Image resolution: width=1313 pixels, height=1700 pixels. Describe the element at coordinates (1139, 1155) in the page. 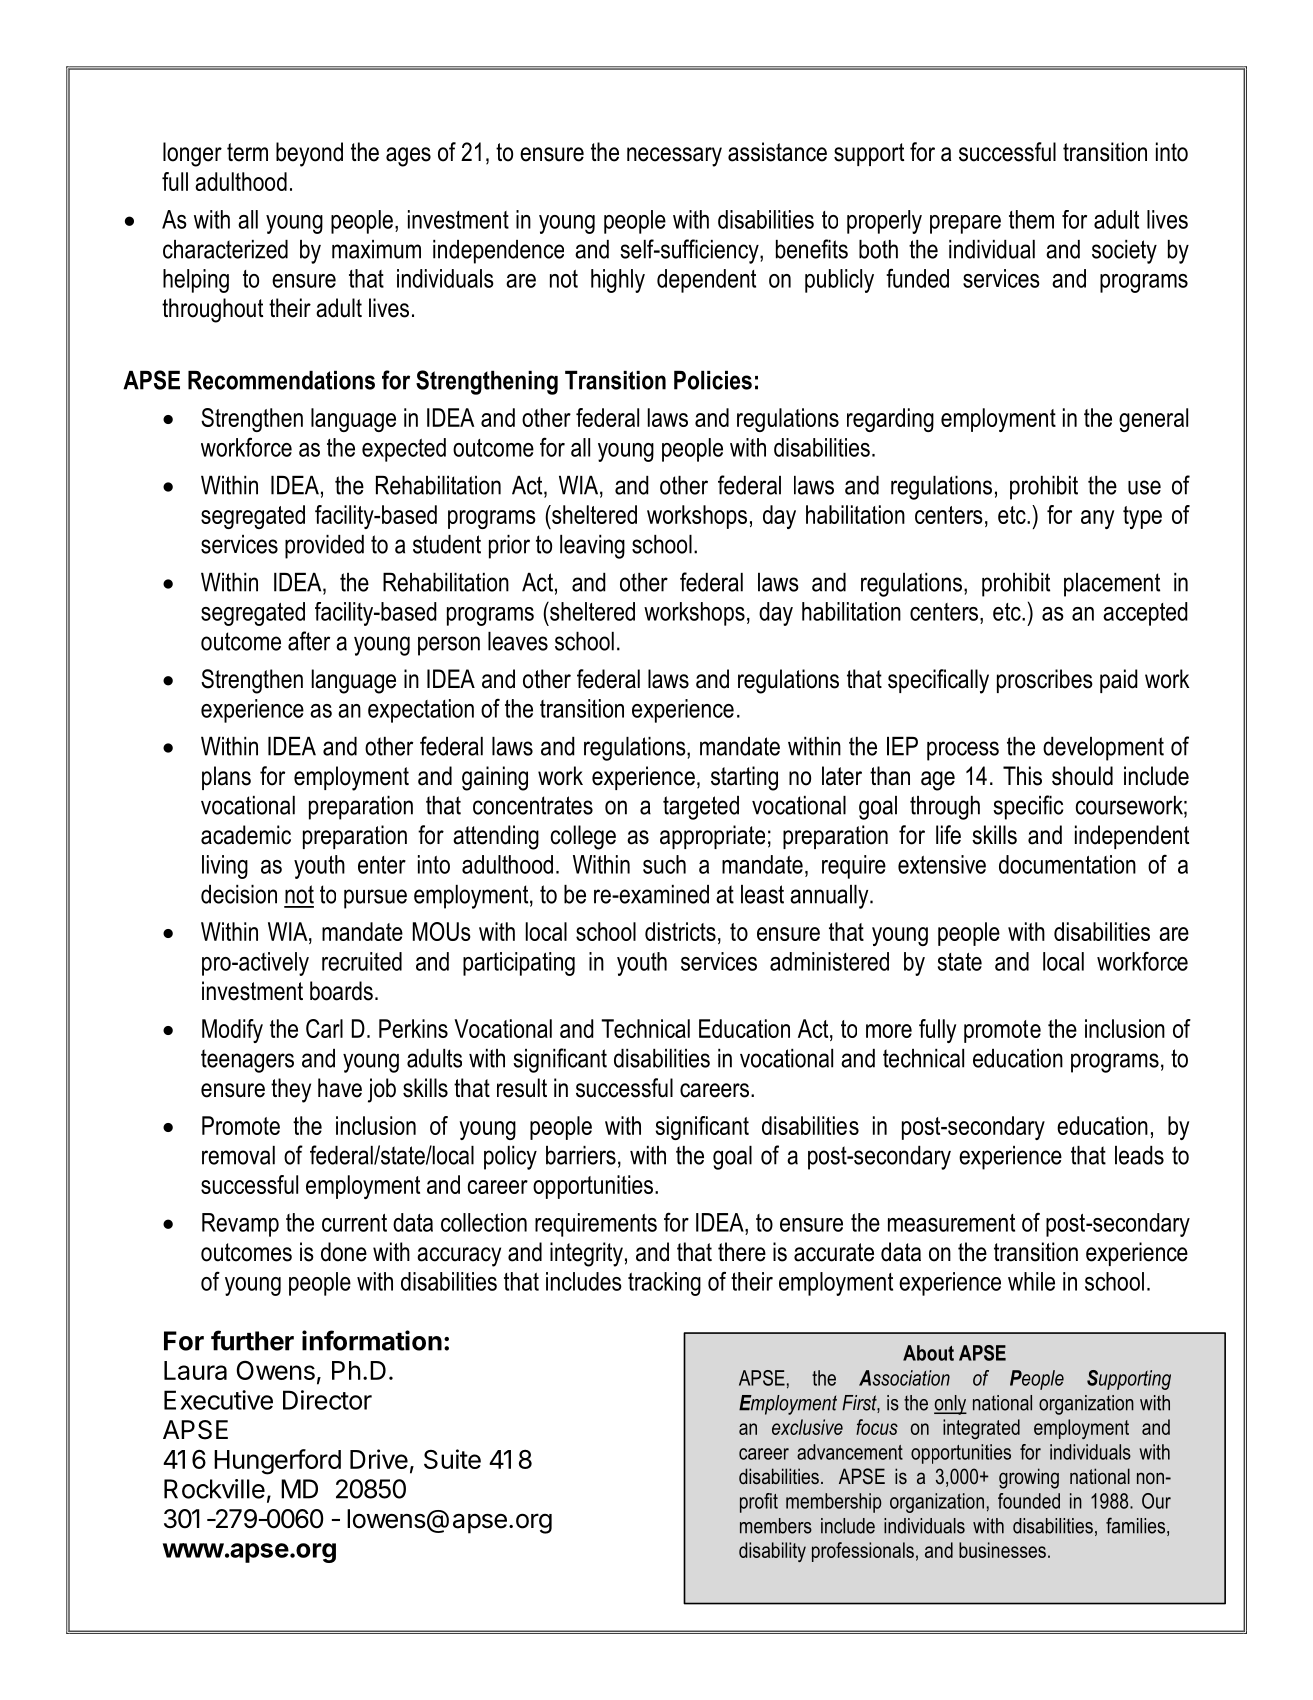

I see `leads` at that location.
